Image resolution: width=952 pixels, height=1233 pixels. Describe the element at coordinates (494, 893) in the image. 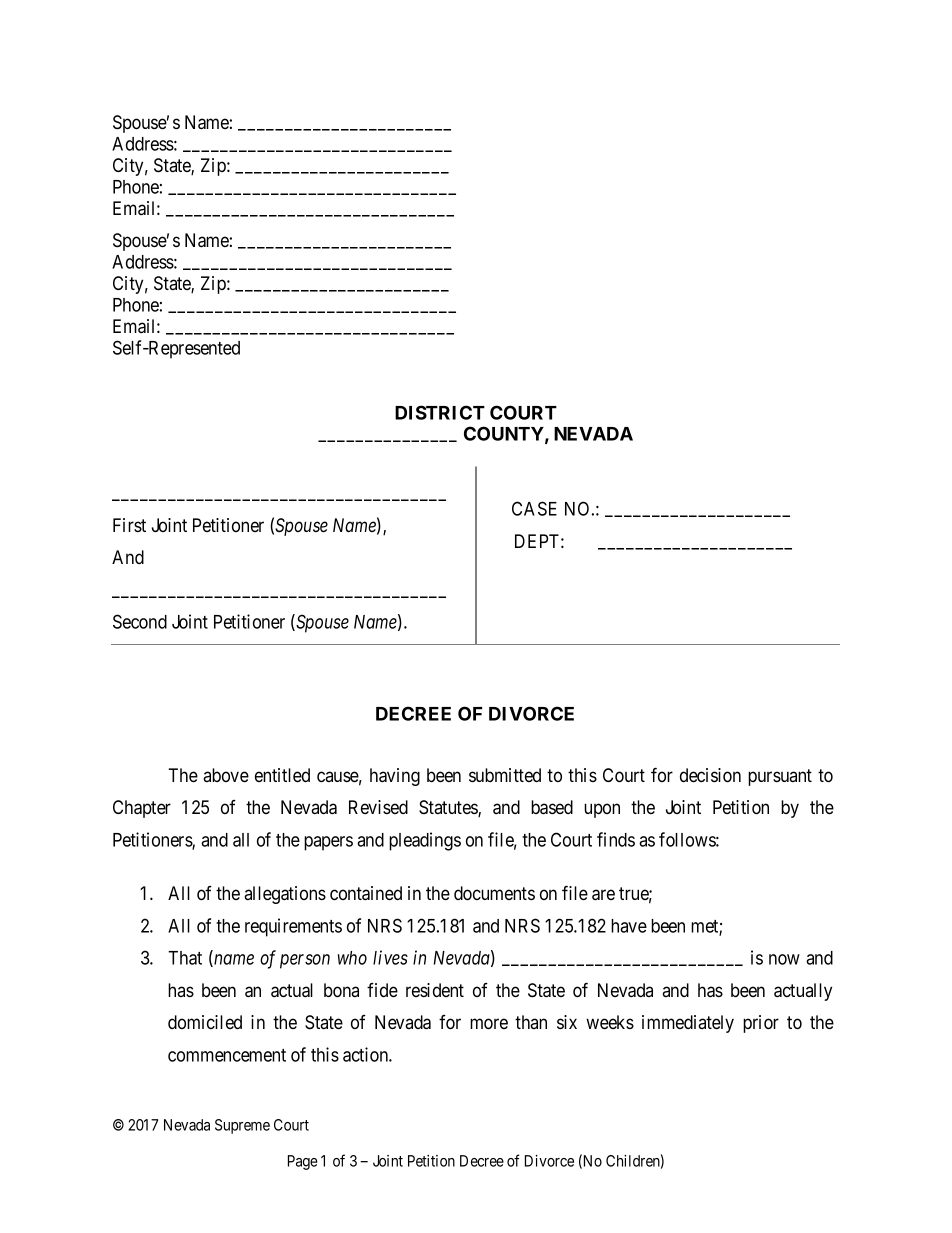

I see `documents` at that location.
